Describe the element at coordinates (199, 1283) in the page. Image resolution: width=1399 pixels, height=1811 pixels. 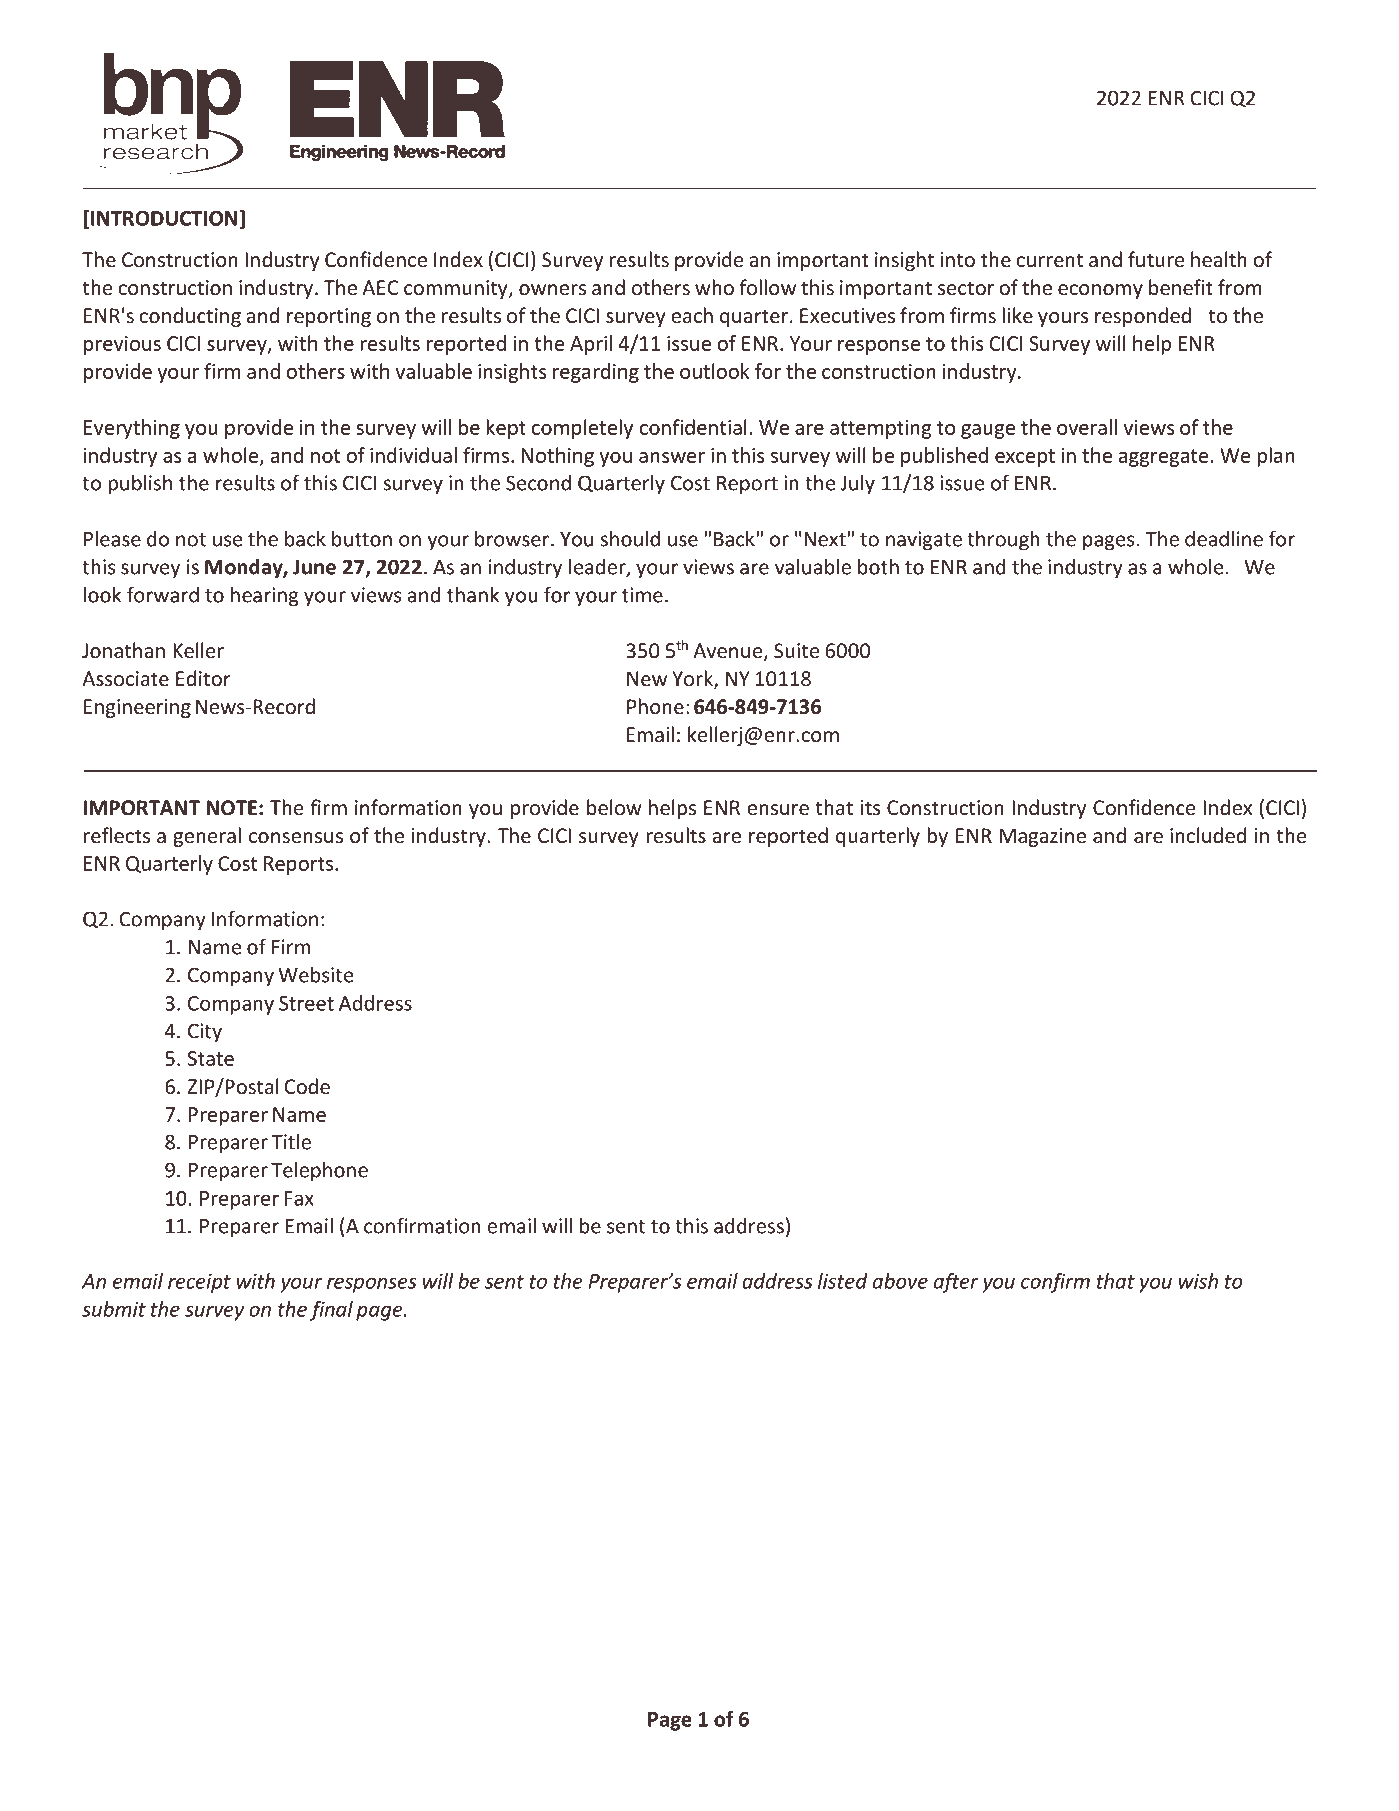
I see `receipt` at that location.
